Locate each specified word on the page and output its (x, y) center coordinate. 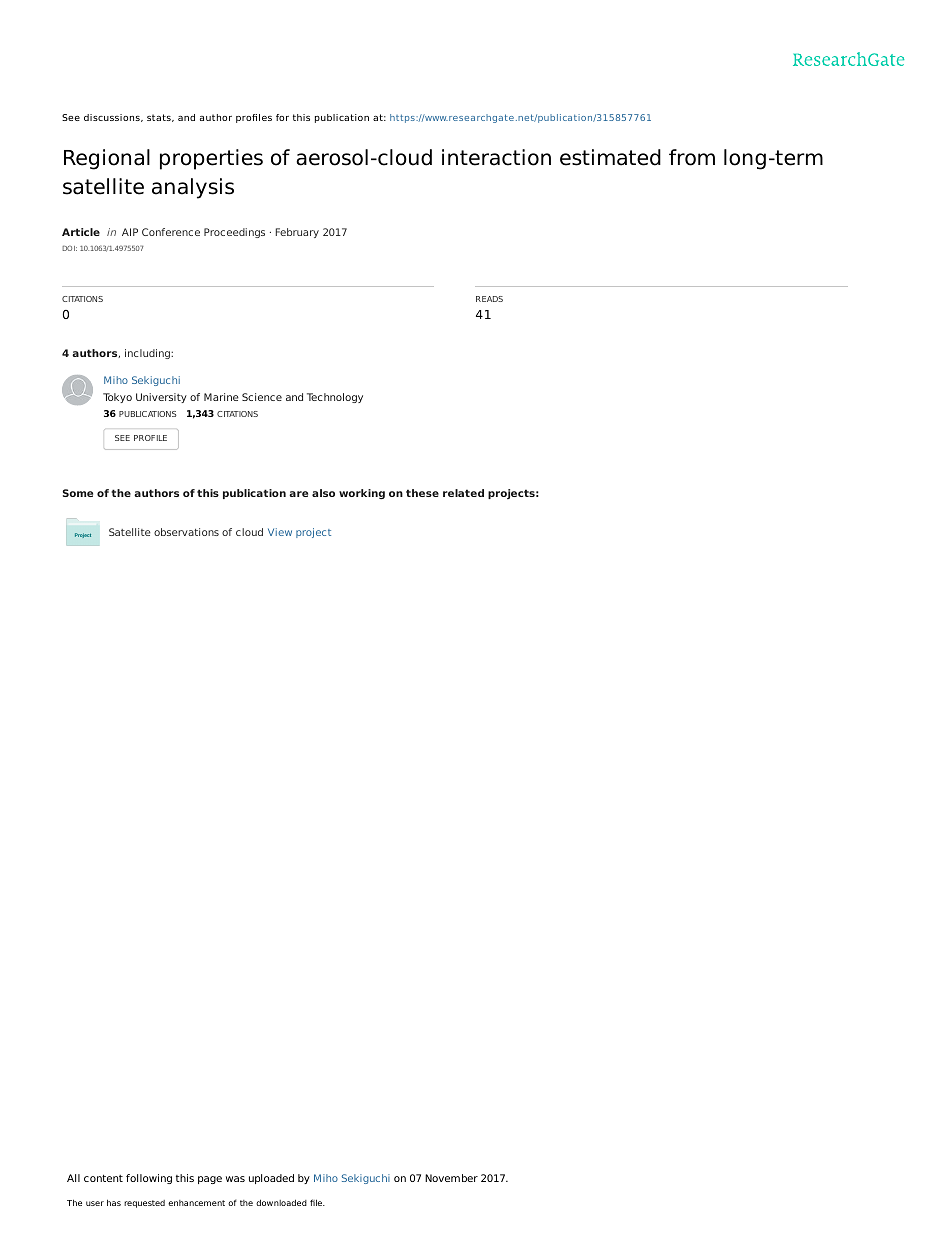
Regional (107, 159)
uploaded (271, 1179)
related (463, 493)
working (362, 494)
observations (186, 532)
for (282, 117)
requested (144, 1204)
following (149, 1179)
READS (489, 299)
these (422, 493)
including (148, 354)
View (280, 532)
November (451, 1178)
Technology (335, 398)
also (323, 493)
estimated (610, 157)
